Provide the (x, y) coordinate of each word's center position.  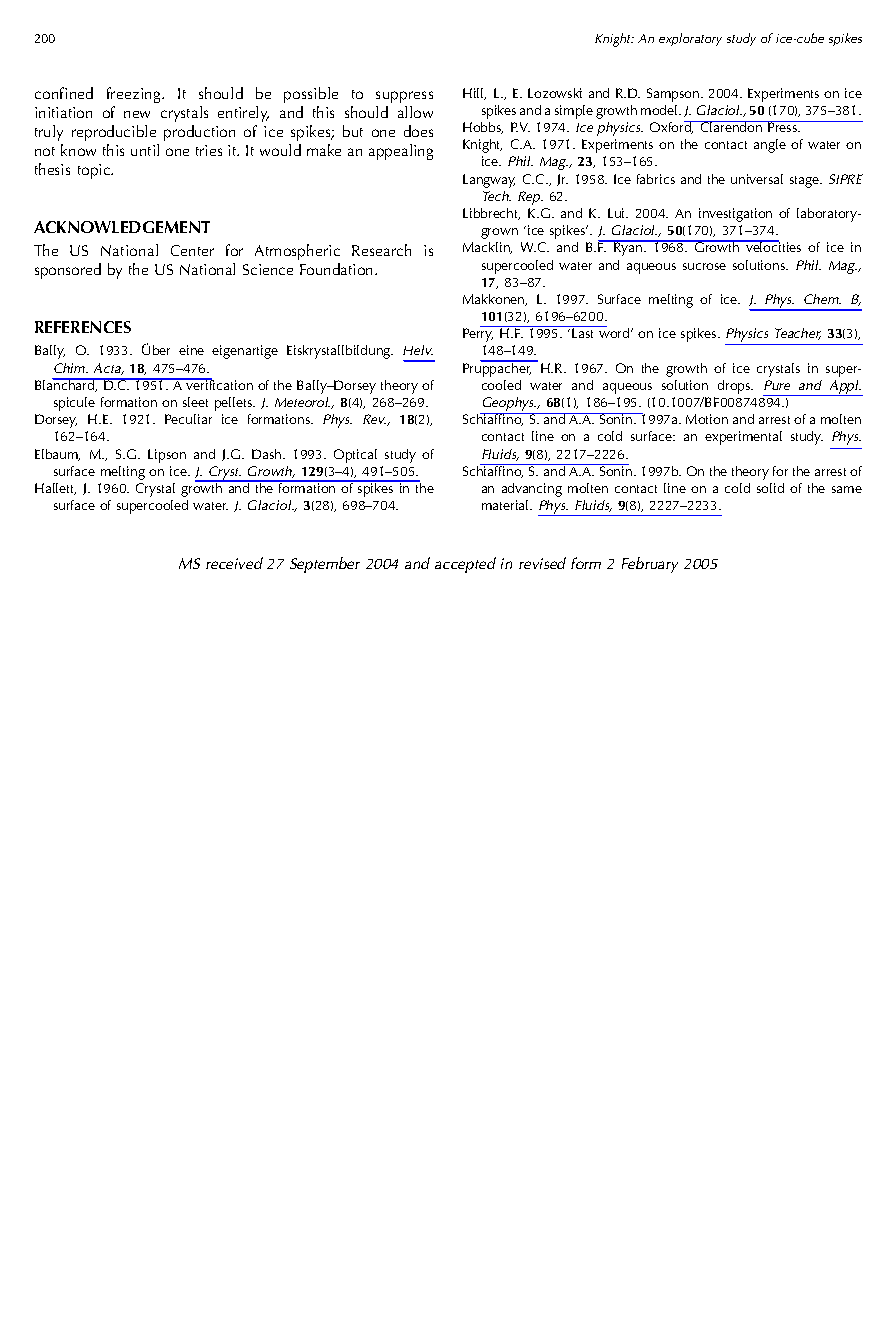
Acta (108, 369)
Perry (478, 335)
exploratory (690, 39)
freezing (135, 95)
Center (192, 250)
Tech (497, 196)
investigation (735, 215)
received (234, 563)
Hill (474, 94)
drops (735, 387)
